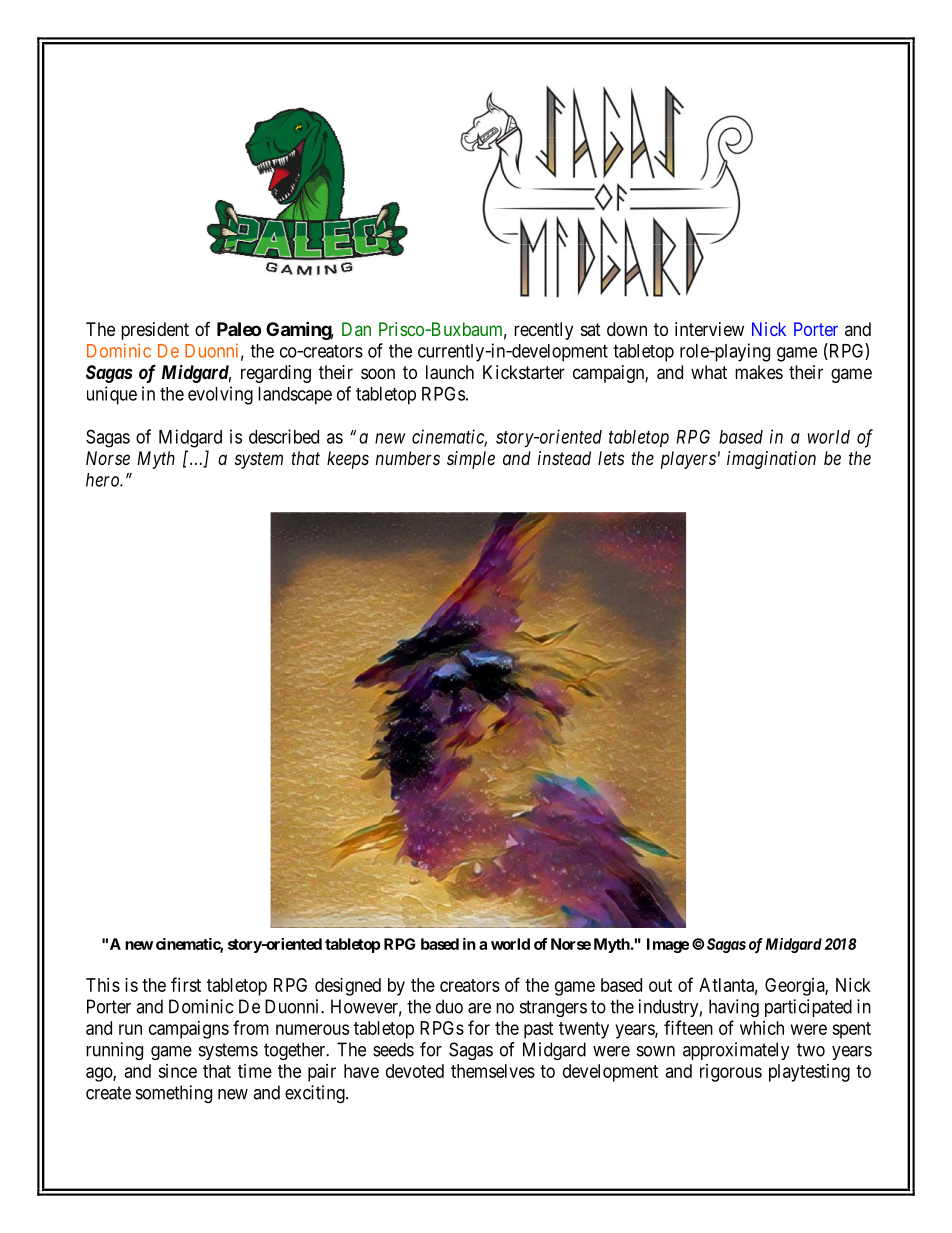  Describe the element at coordinates (731, 1073) in the screenshot. I see `rigorous` at that location.
